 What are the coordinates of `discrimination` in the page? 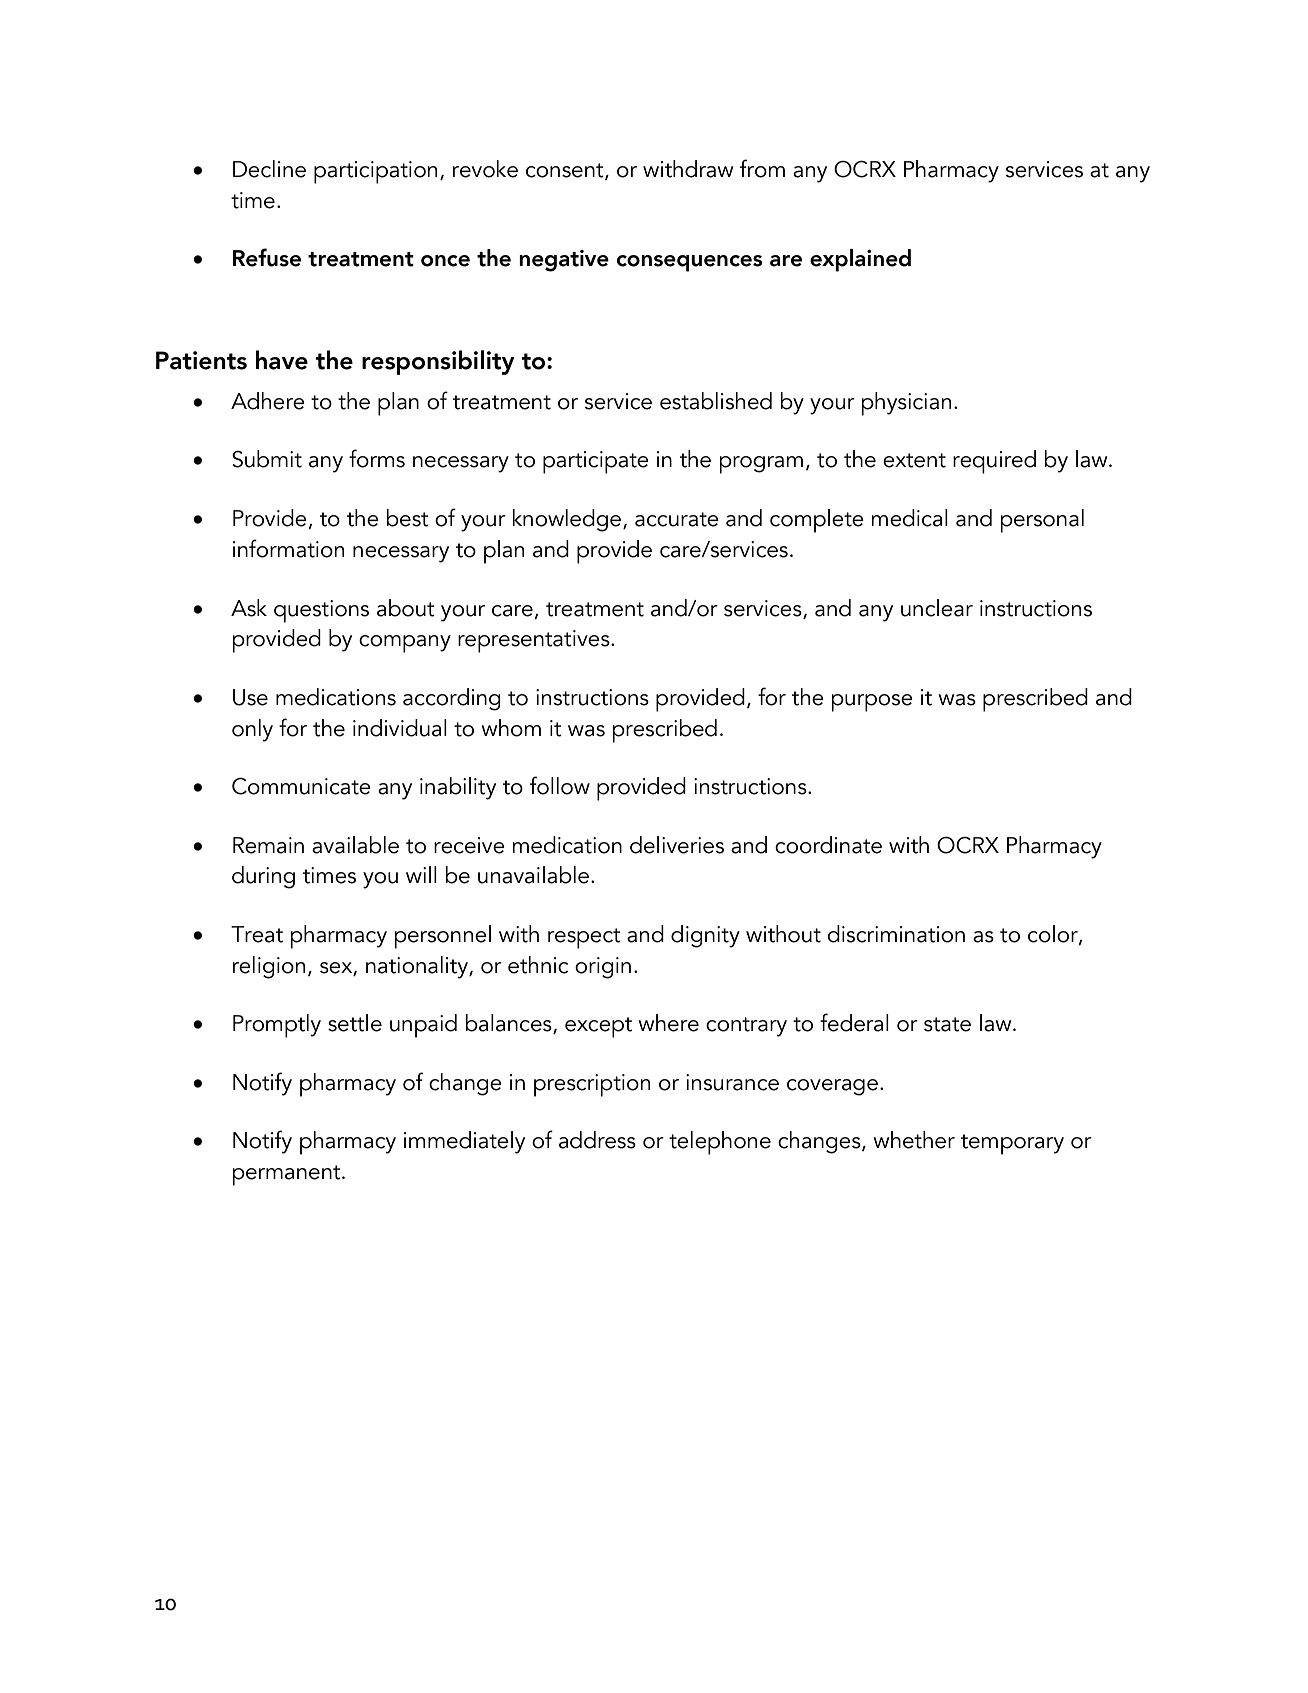 It's located at (896, 934).
